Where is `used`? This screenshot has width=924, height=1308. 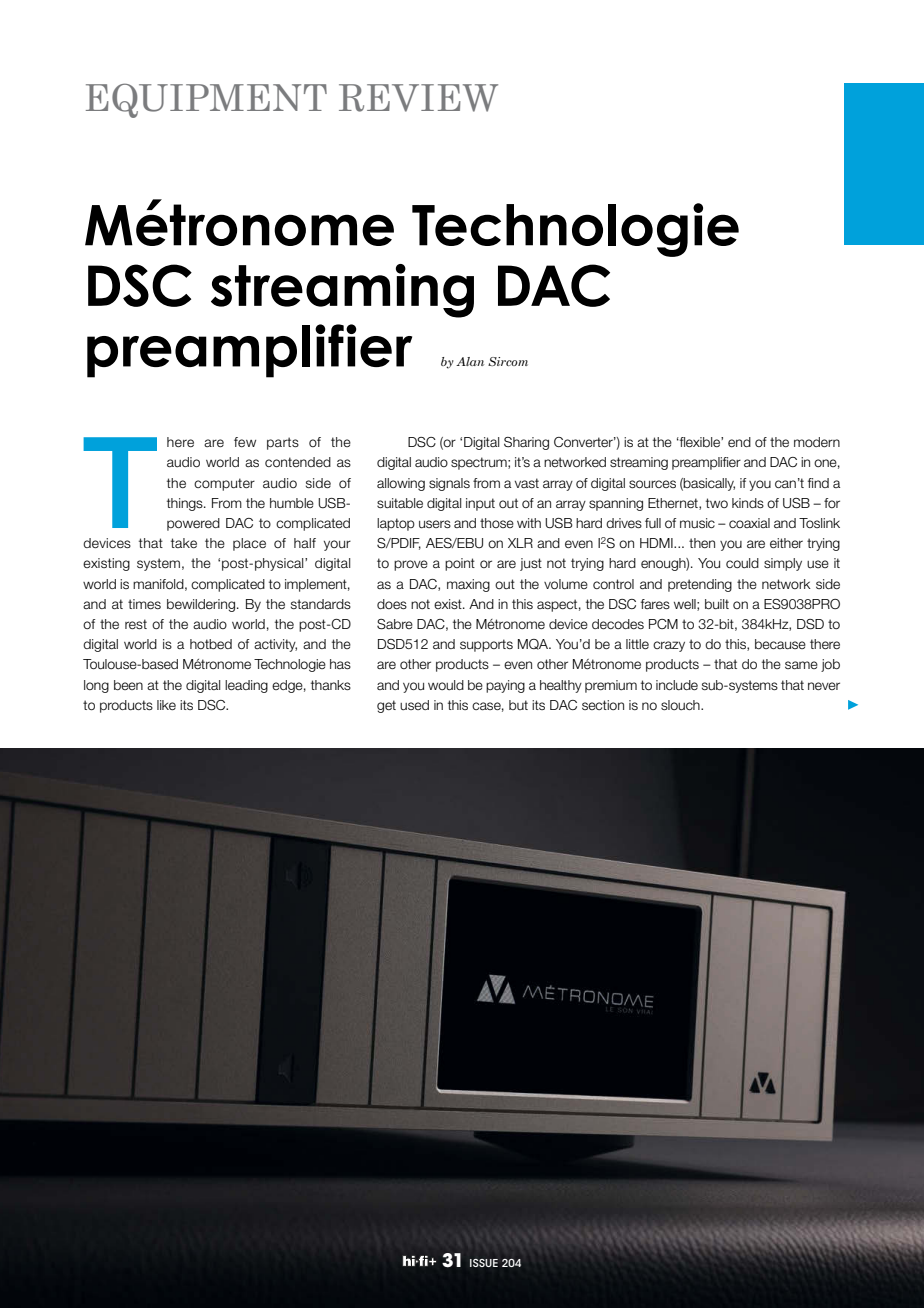 used is located at coordinates (414, 705).
